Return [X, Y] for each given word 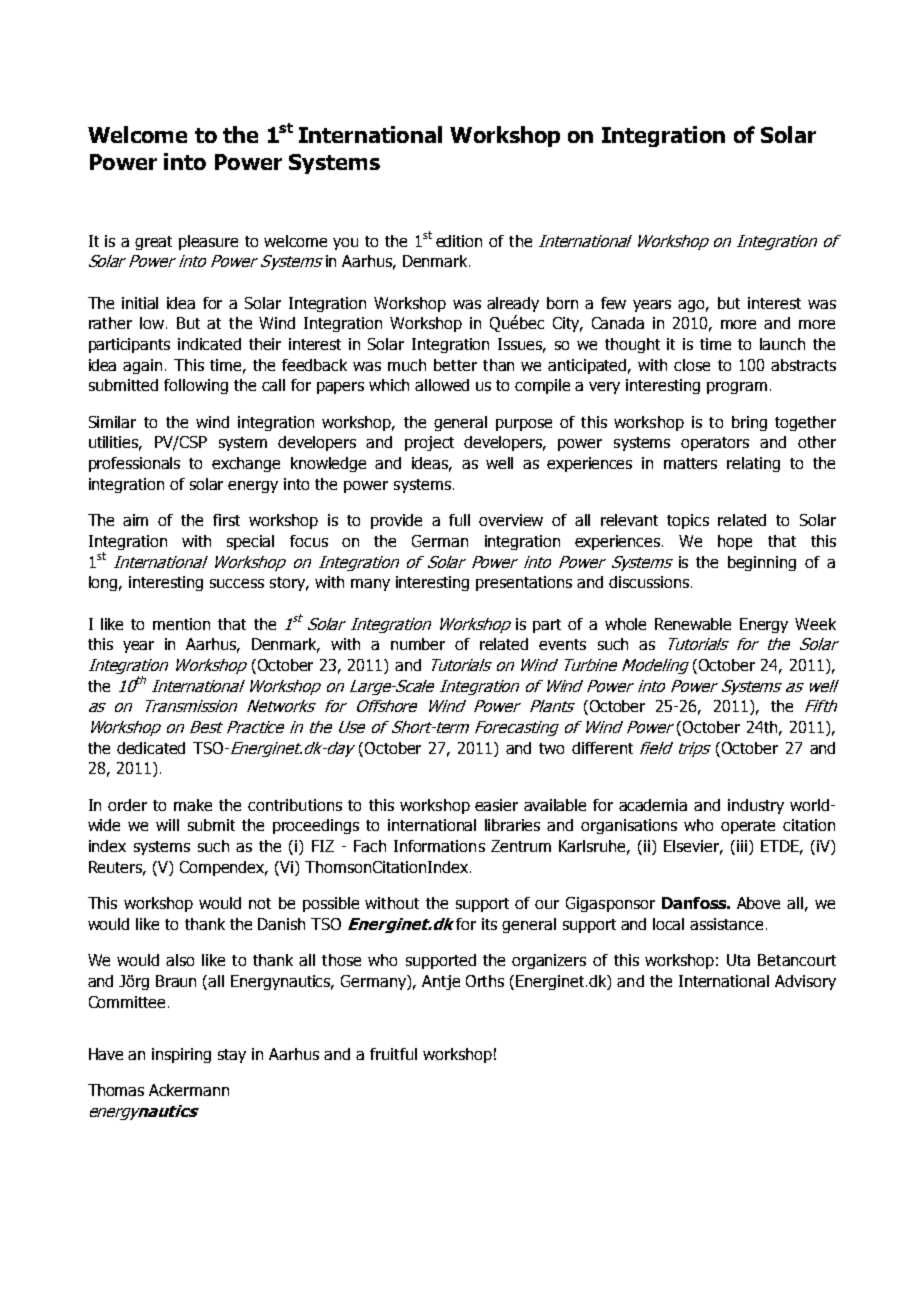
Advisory [805, 982]
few [613, 303]
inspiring [181, 1055]
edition [459, 241]
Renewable [693, 624]
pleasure [208, 242]
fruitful [393, 1054]
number [418, 644]
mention [181, 624]
